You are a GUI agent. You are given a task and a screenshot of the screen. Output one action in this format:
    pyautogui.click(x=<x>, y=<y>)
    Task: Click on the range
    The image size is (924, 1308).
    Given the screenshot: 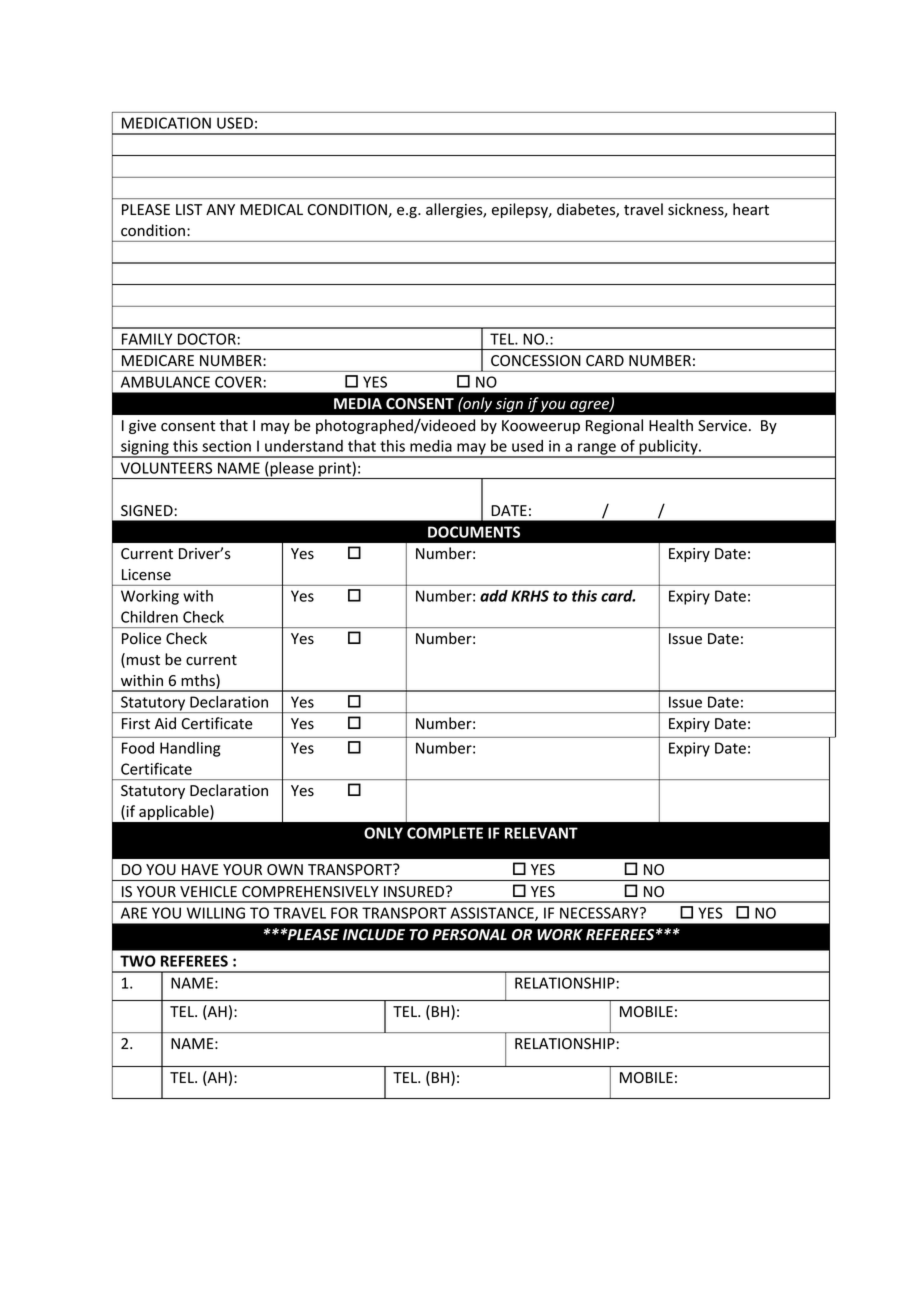 What is the action you would take?
    pyautogui.click(x=597, y=450)
